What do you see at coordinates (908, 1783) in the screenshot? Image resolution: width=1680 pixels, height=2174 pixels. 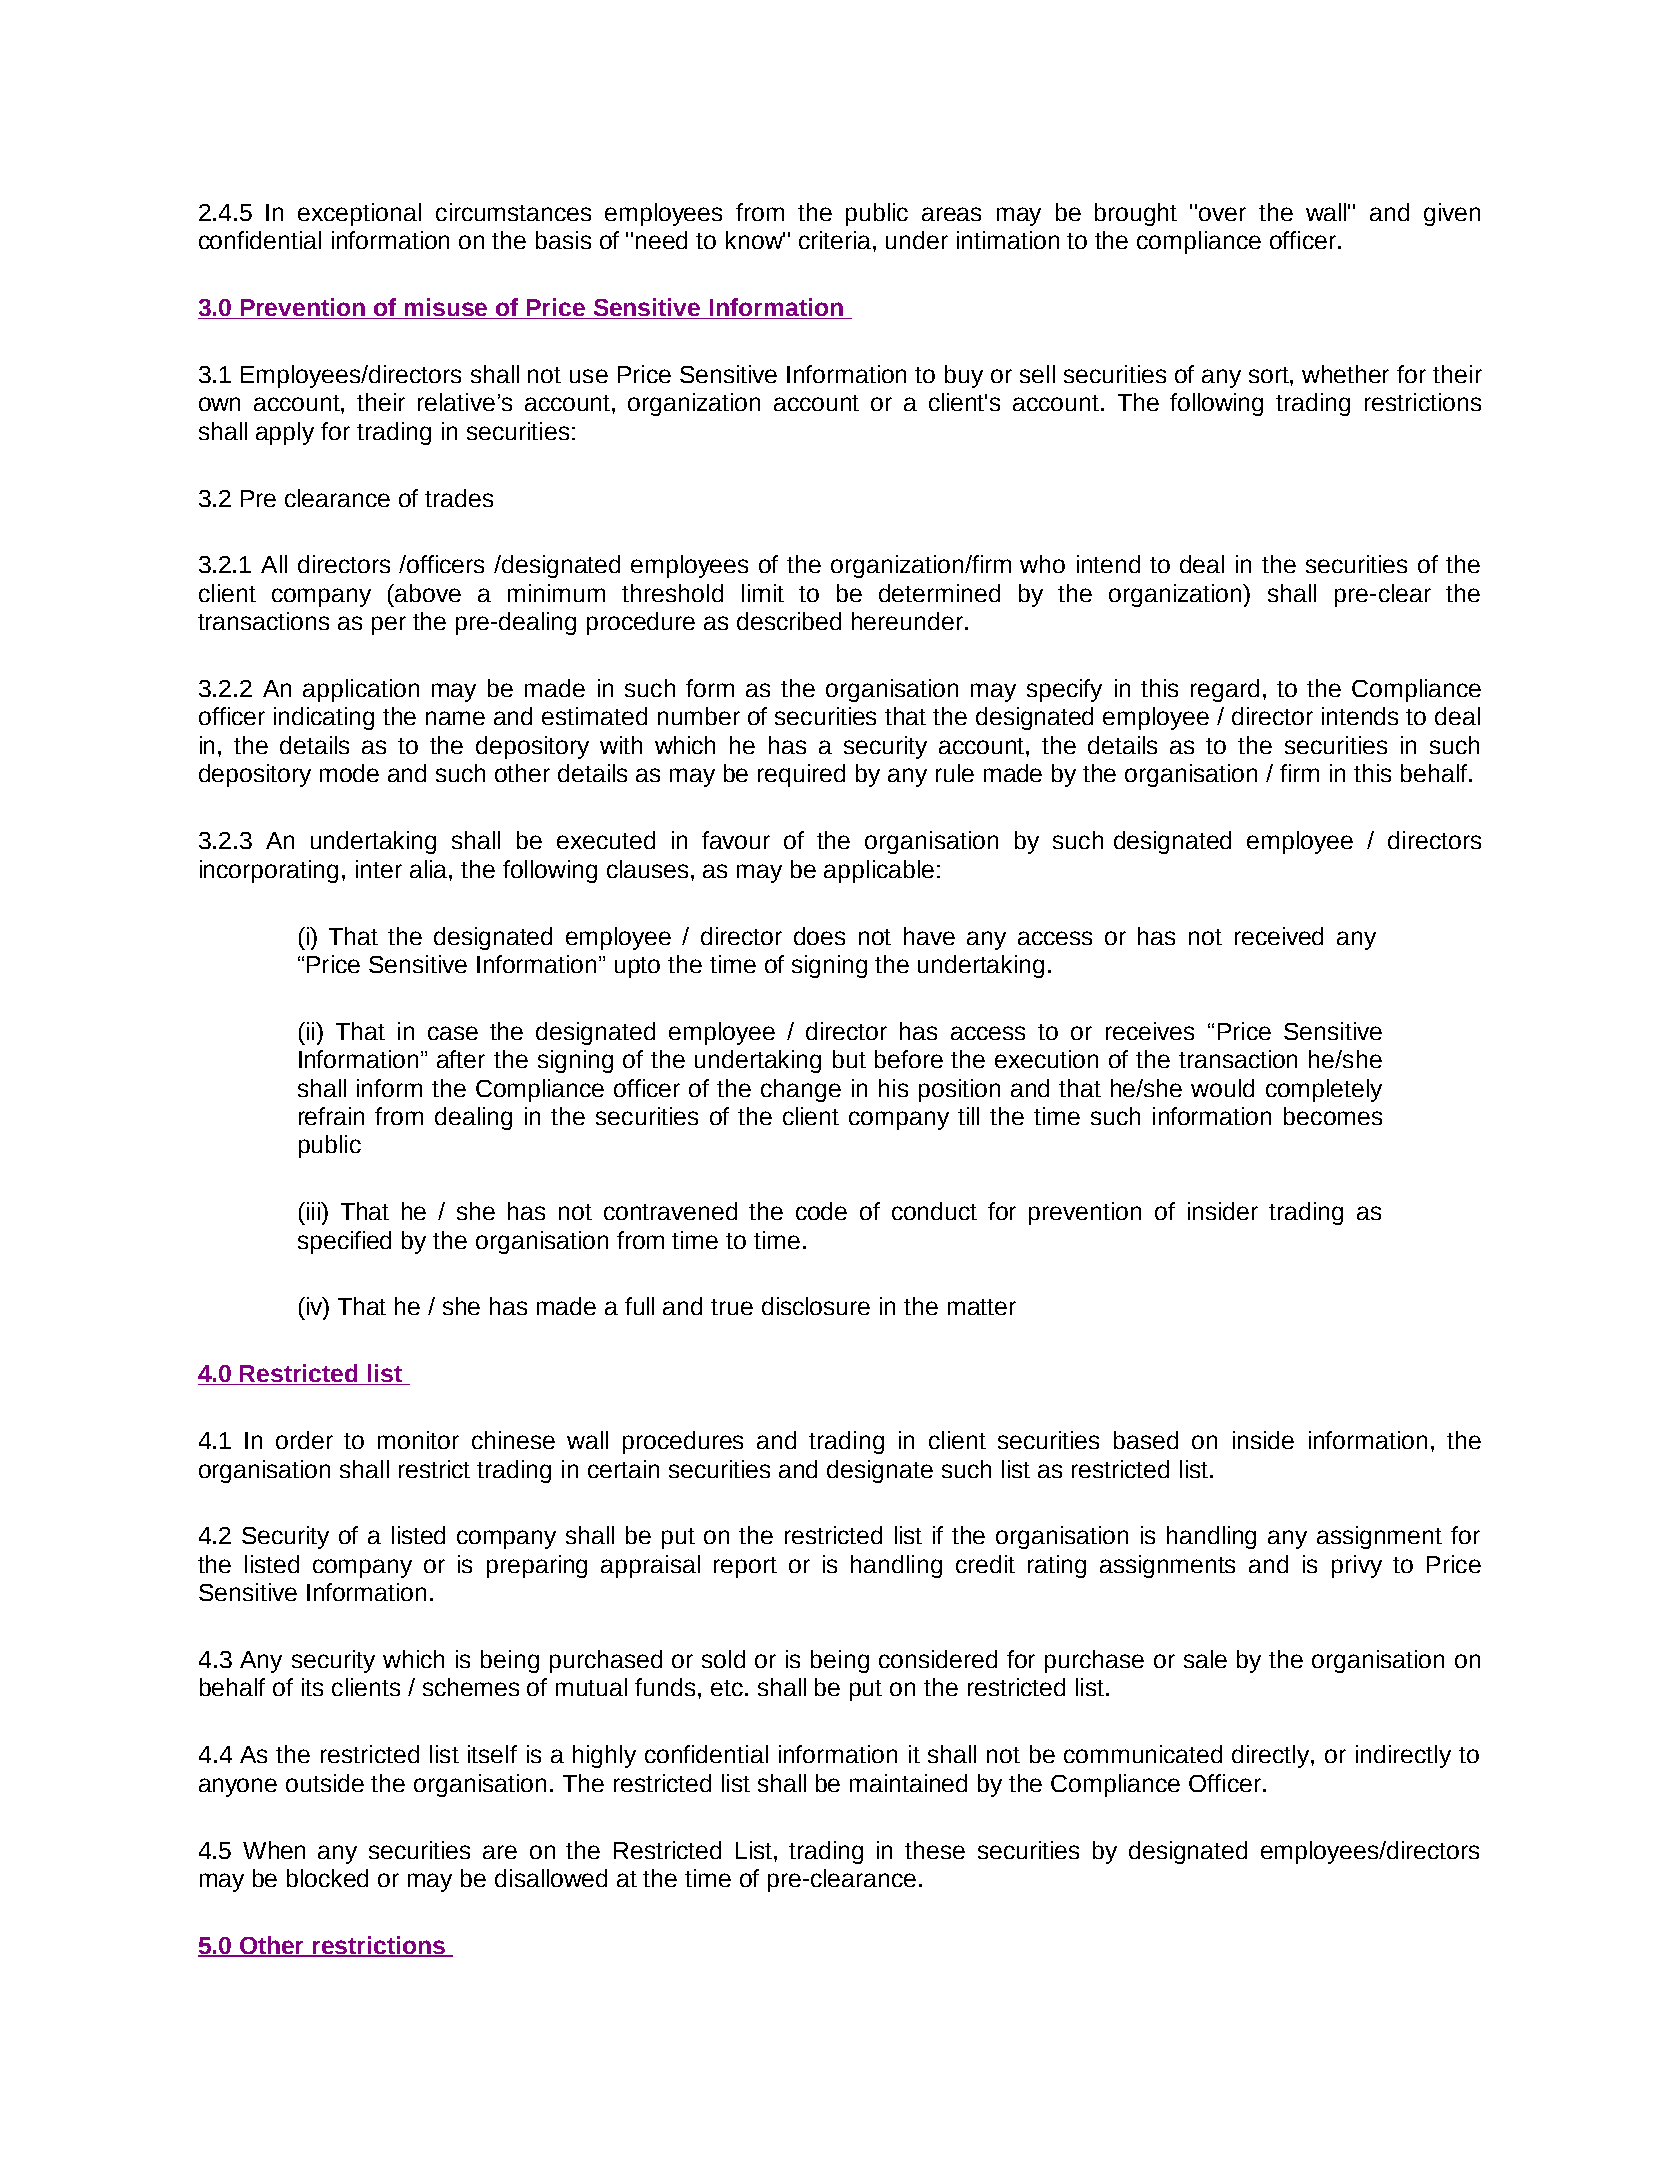 I see `maintained` at bounding box center [908, 1783].
